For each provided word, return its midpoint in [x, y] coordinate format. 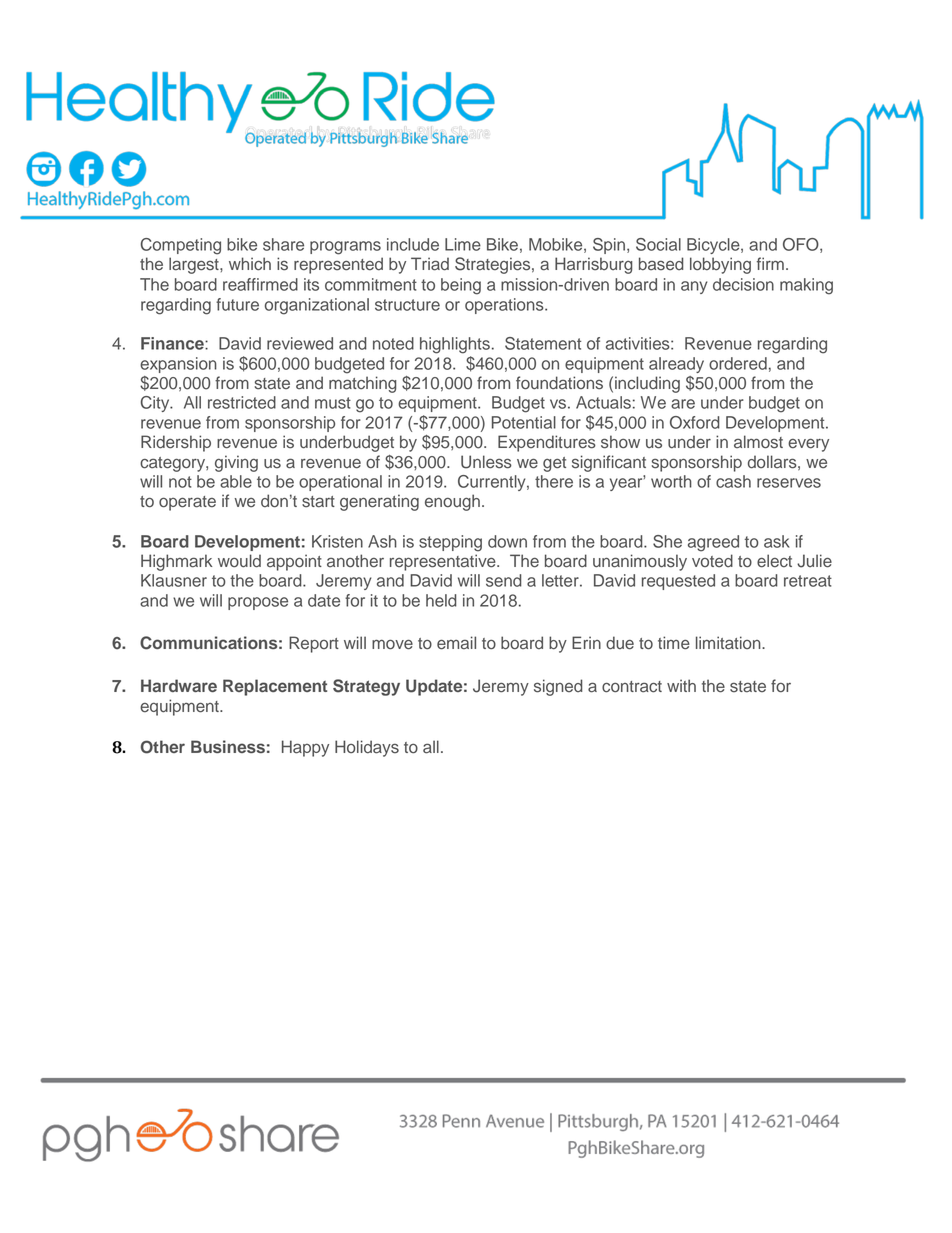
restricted [242, 402]
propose [258, 603]
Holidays [367, 748]
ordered [738, 363]
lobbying [720, 265]
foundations [559, 383]
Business [228, 746]
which [250, 264]
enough [452, 502]
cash [733, 481]
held [441, 600]
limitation [729, 643]
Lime [463, 244]
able [236, 481]
